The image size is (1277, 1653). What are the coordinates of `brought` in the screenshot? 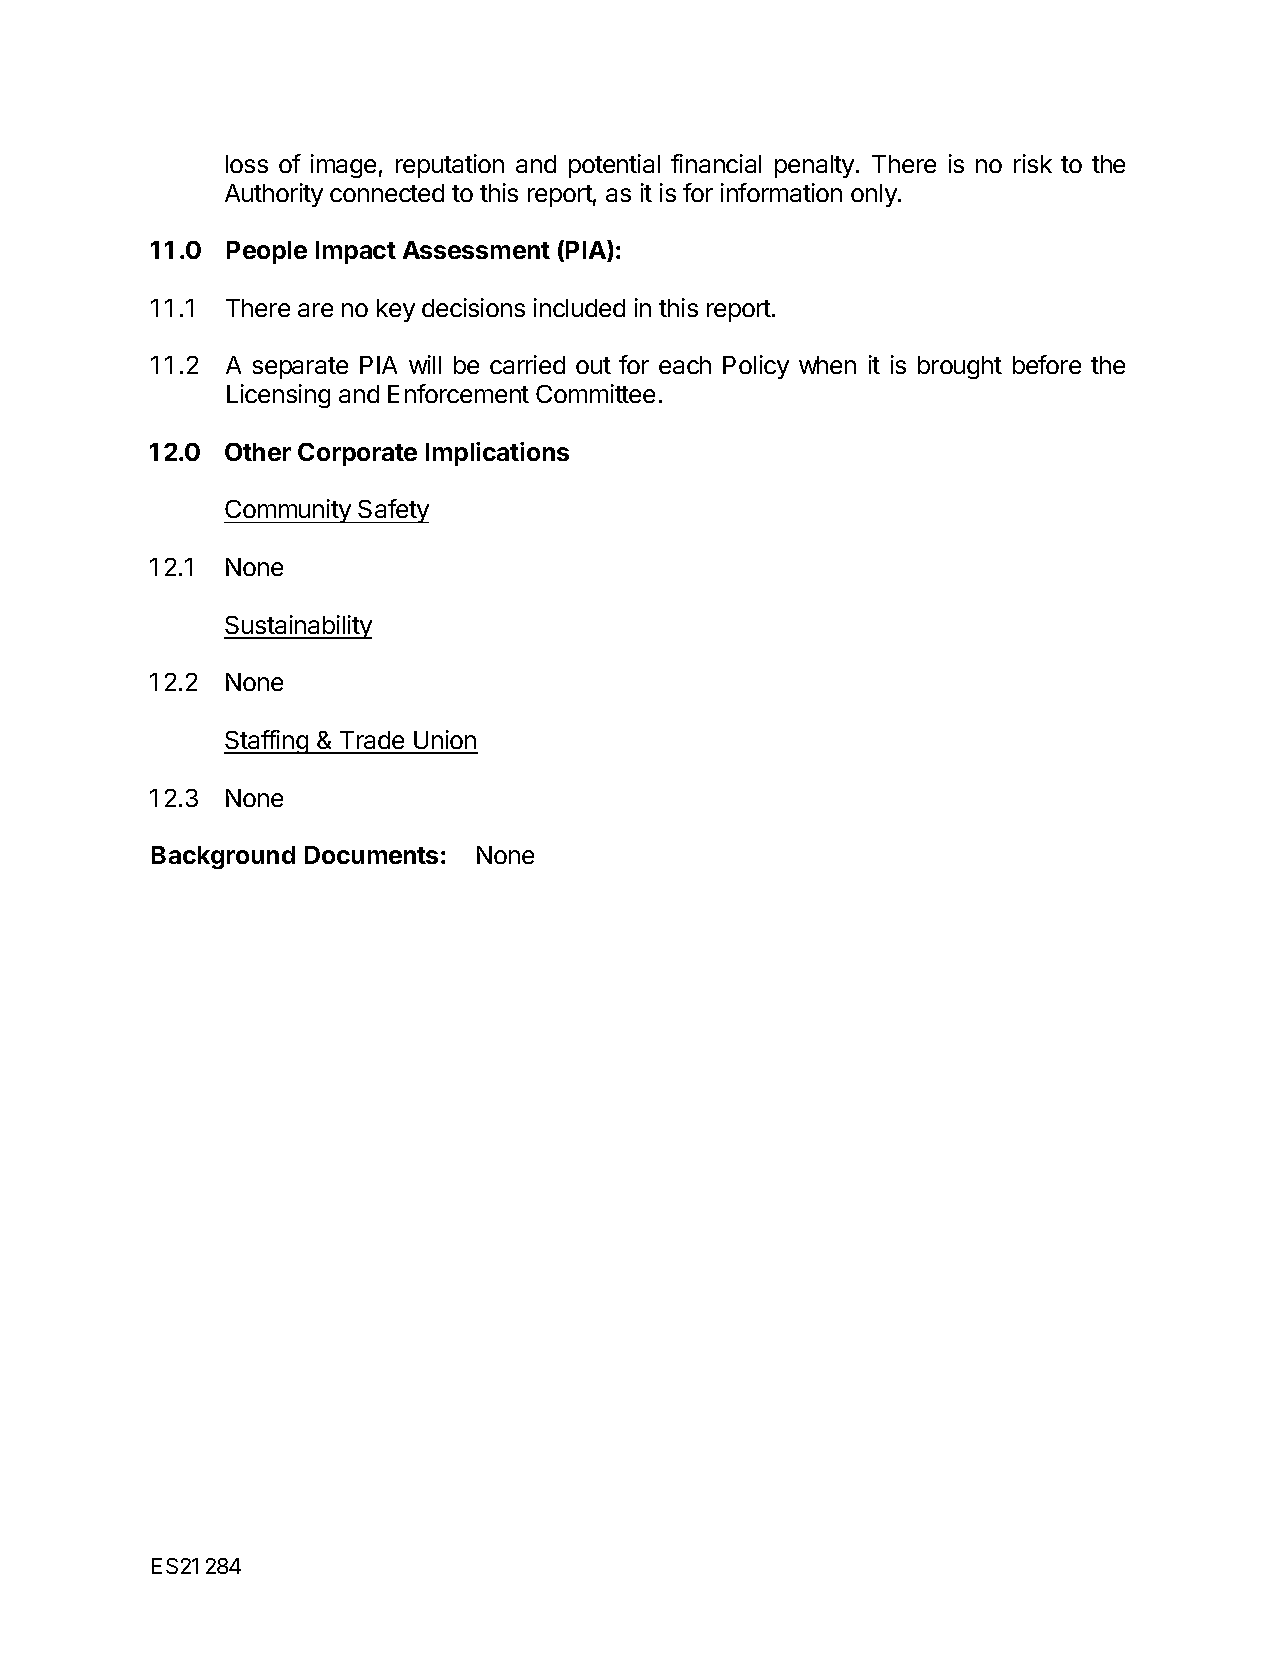 It's located at (960, 367).
